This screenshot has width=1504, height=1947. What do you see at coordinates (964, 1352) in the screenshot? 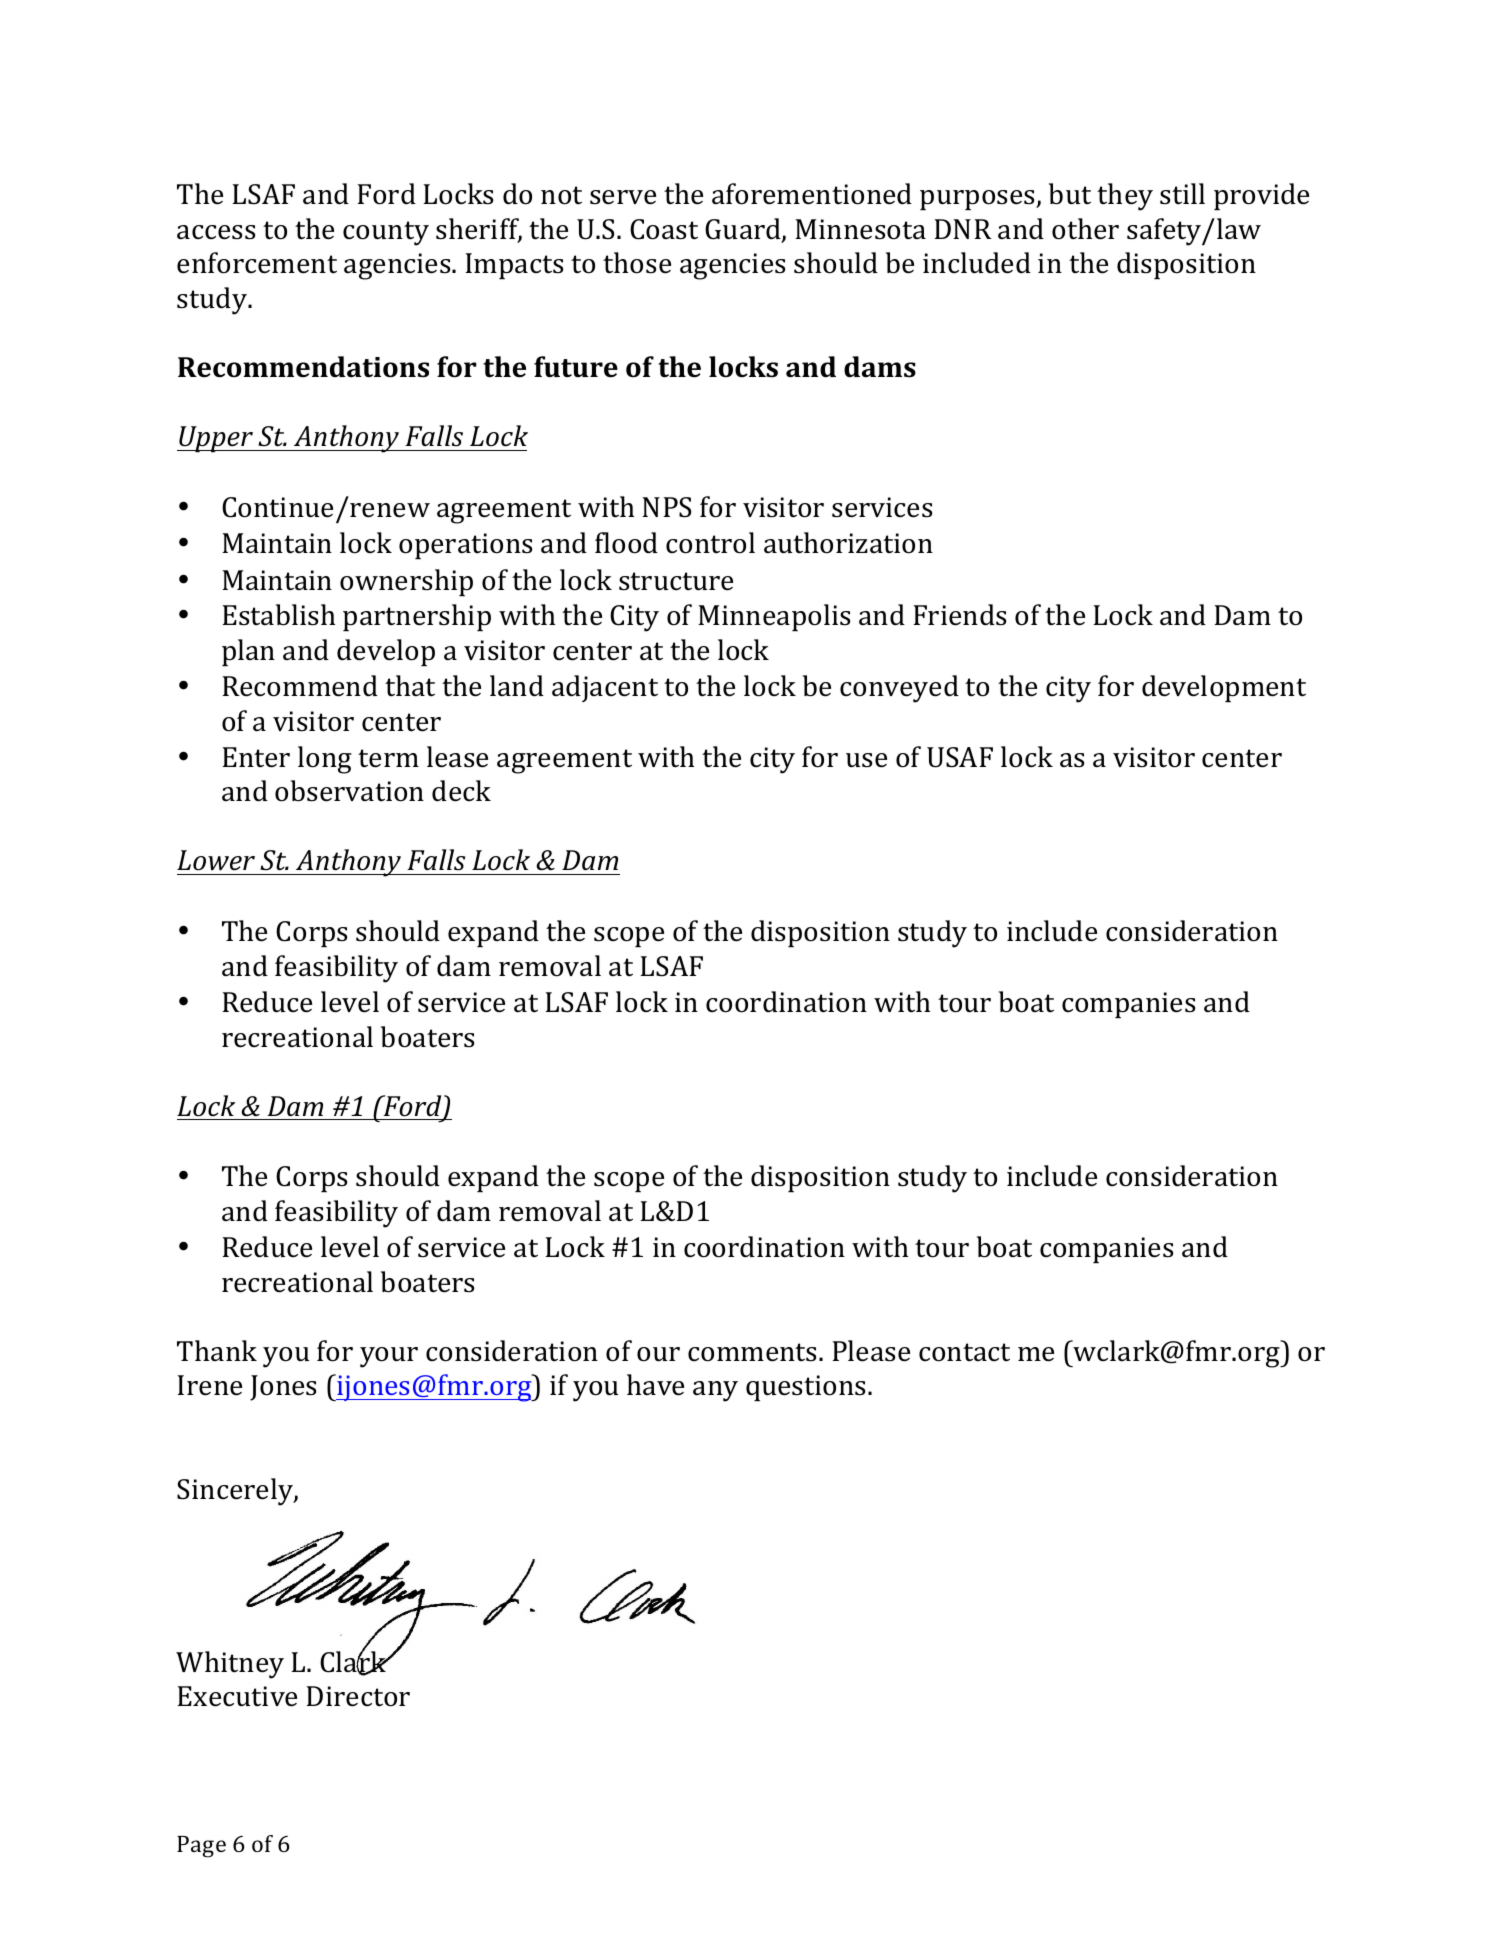
I see `contact` at bounding box center [964, 1352].
